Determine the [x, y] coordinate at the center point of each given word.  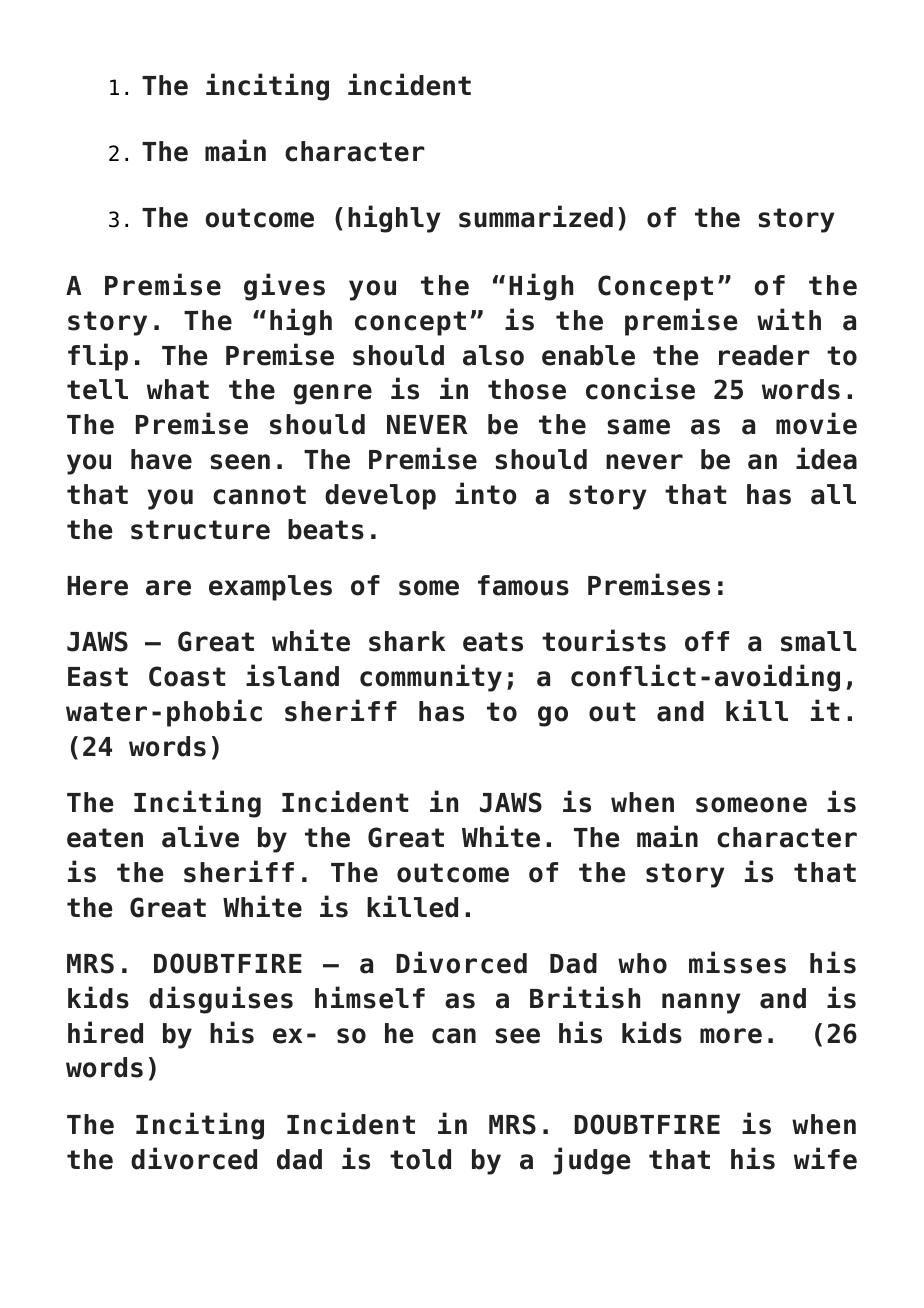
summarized [536, 216]
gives [284, 287]
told [420, 1159]
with [789, 319]
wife [825, 1158]
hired [105, 1032]
